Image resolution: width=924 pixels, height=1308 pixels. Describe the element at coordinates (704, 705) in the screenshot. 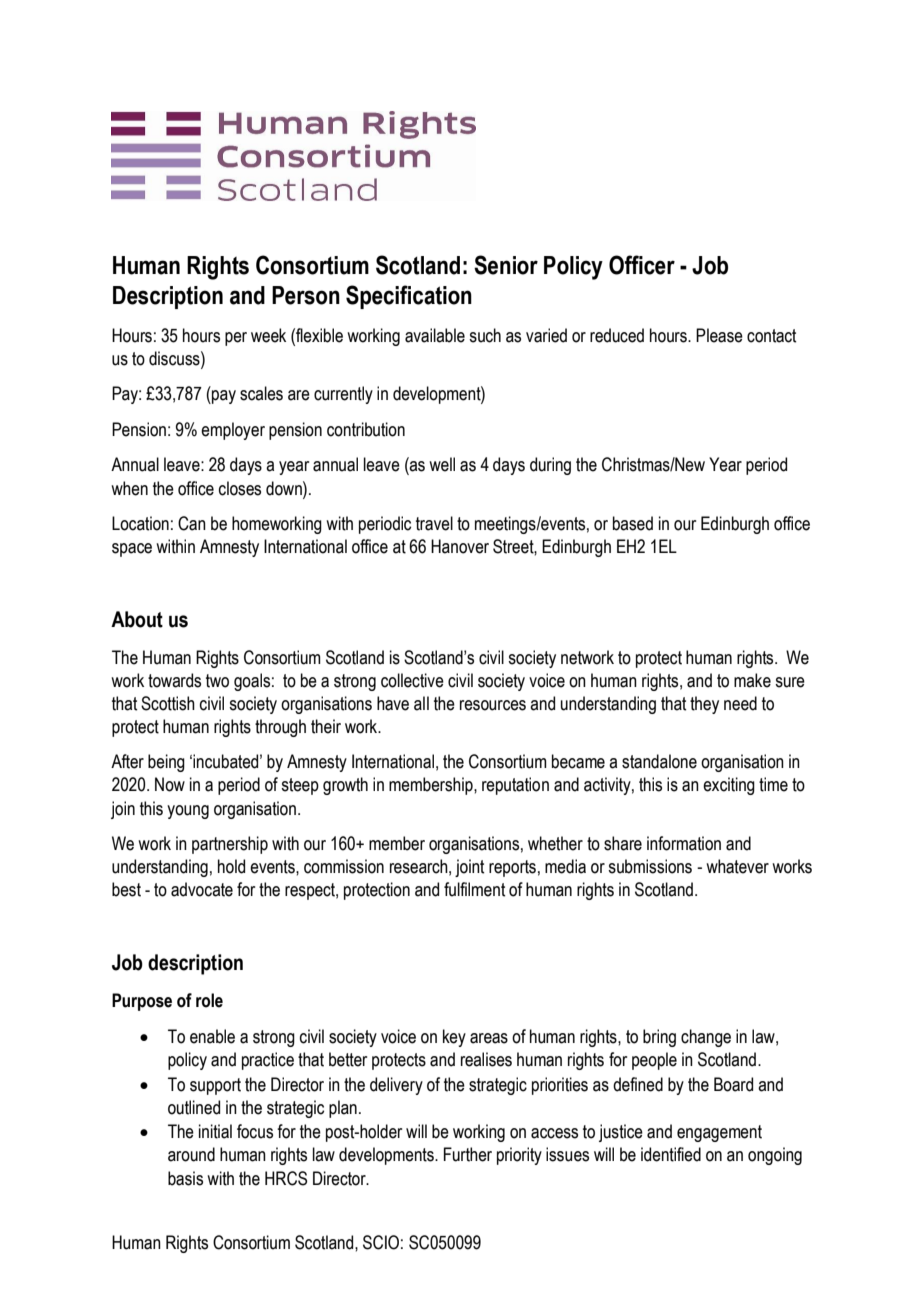

I see `they` at that location.
